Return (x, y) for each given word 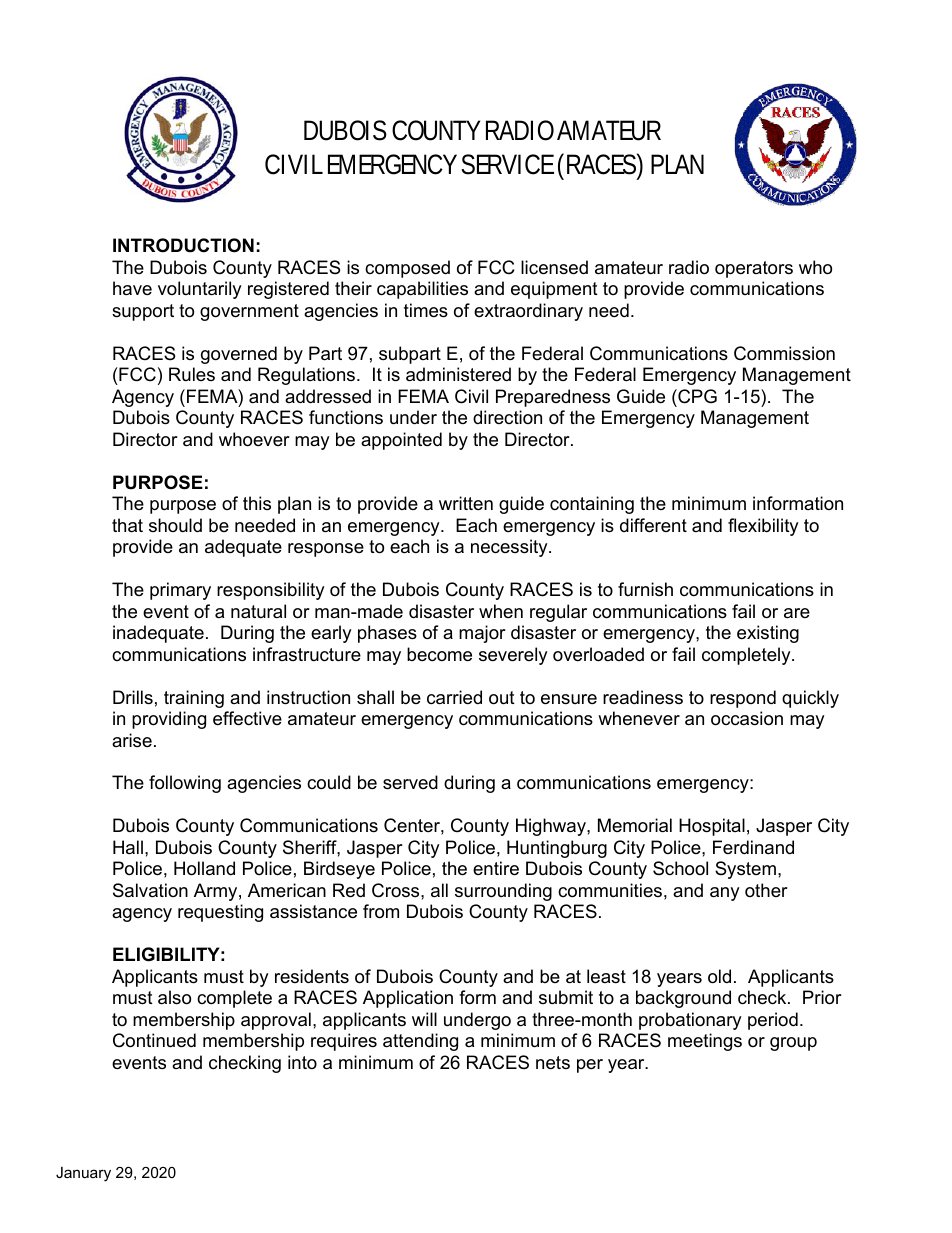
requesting (220, 913)
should (175, 525)
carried (454, 697)
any (725, 894)
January (83, 1174)
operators (754, 269)
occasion (747, 718)
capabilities (422, 290)
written (466, 503)
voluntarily (200, 290)
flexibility (763, 527)
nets (553, 1063)
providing (169, 720)
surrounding (503, 892)
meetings (705, 1042)
